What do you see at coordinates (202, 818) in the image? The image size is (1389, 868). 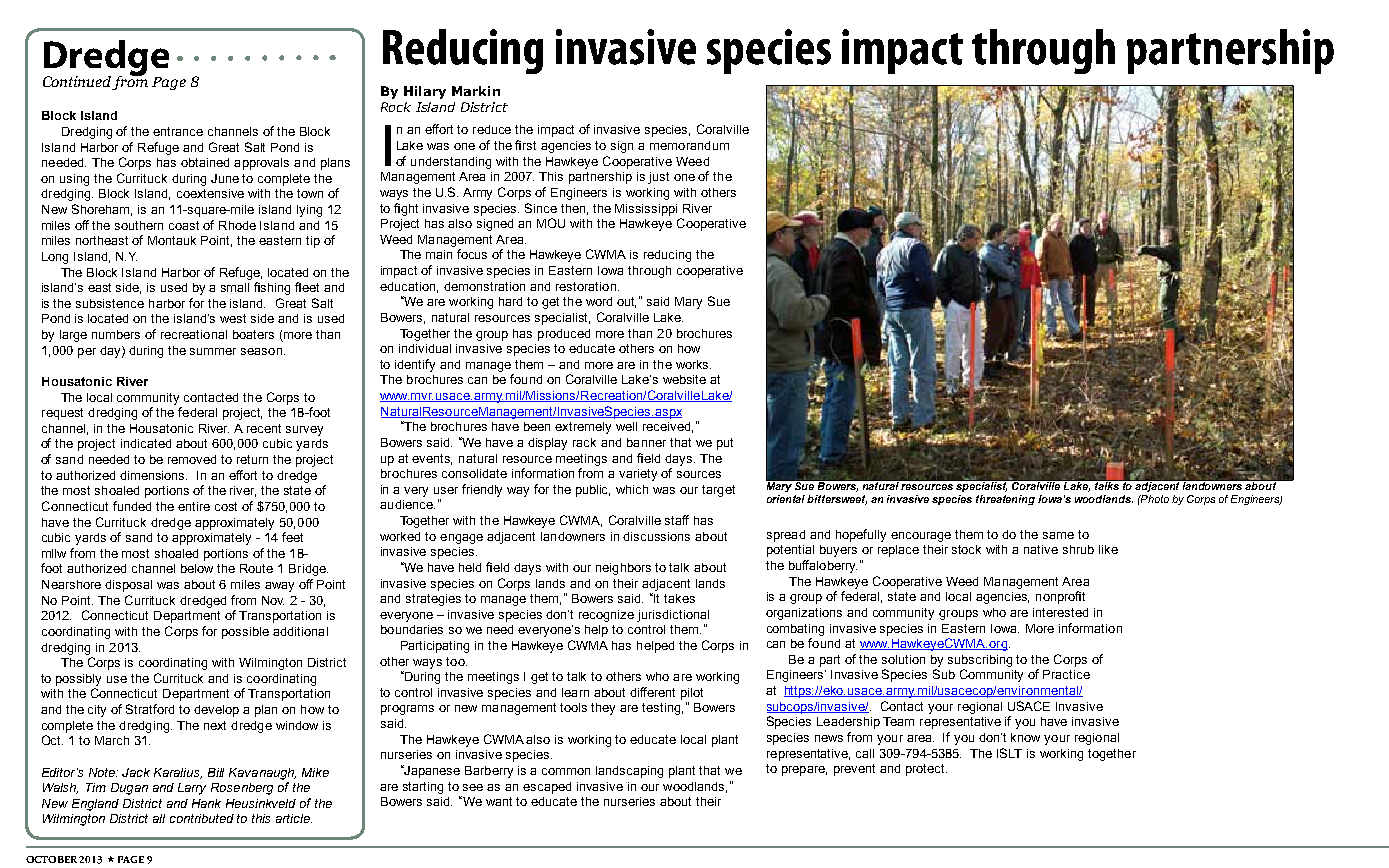 I see `contributed` at bounding box center [202, 818].
